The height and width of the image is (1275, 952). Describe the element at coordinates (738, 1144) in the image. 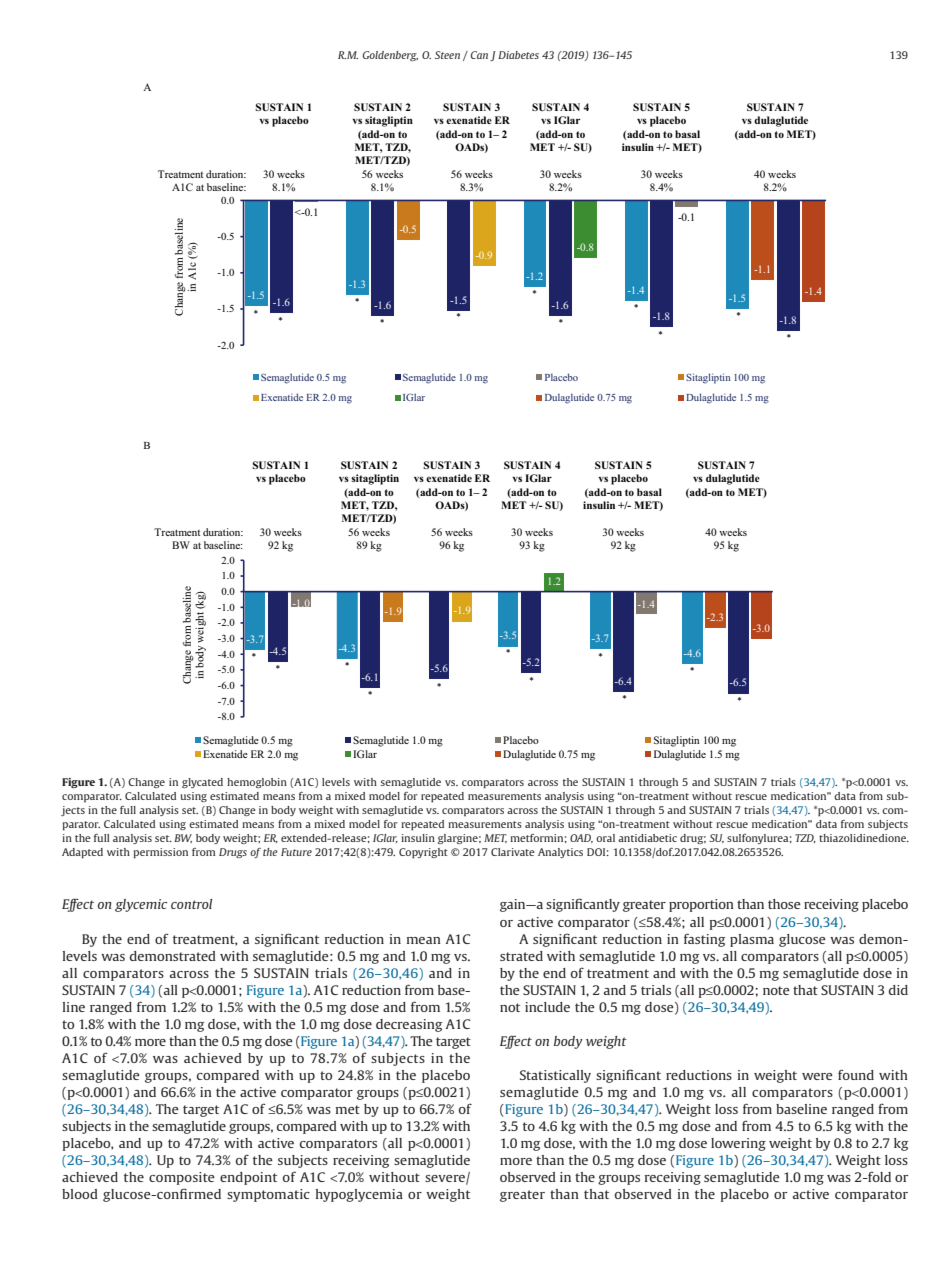

I see `lowering` at that location.
